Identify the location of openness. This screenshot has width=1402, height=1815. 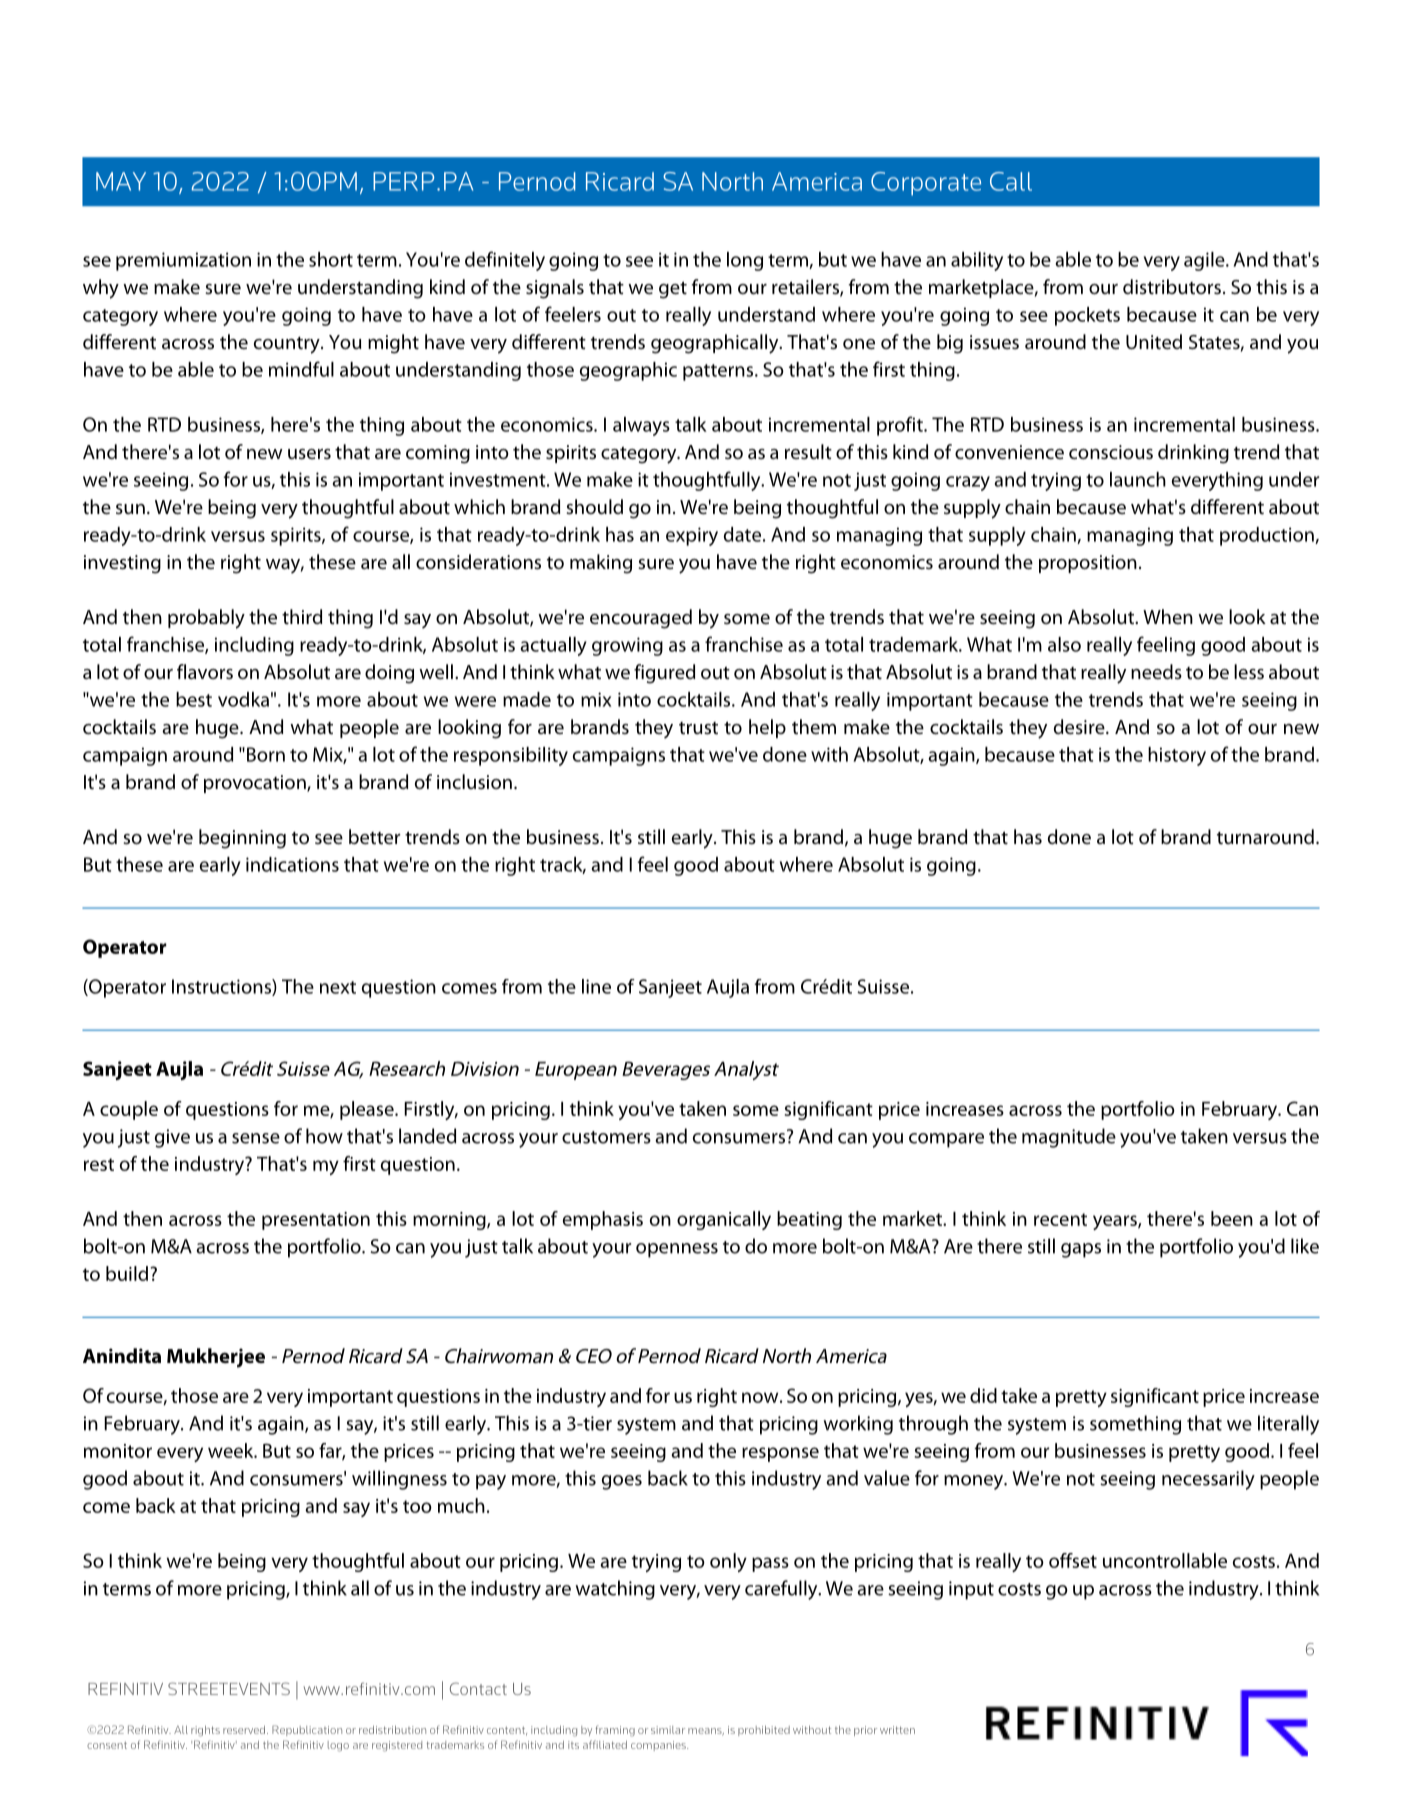
(677, 1250).
